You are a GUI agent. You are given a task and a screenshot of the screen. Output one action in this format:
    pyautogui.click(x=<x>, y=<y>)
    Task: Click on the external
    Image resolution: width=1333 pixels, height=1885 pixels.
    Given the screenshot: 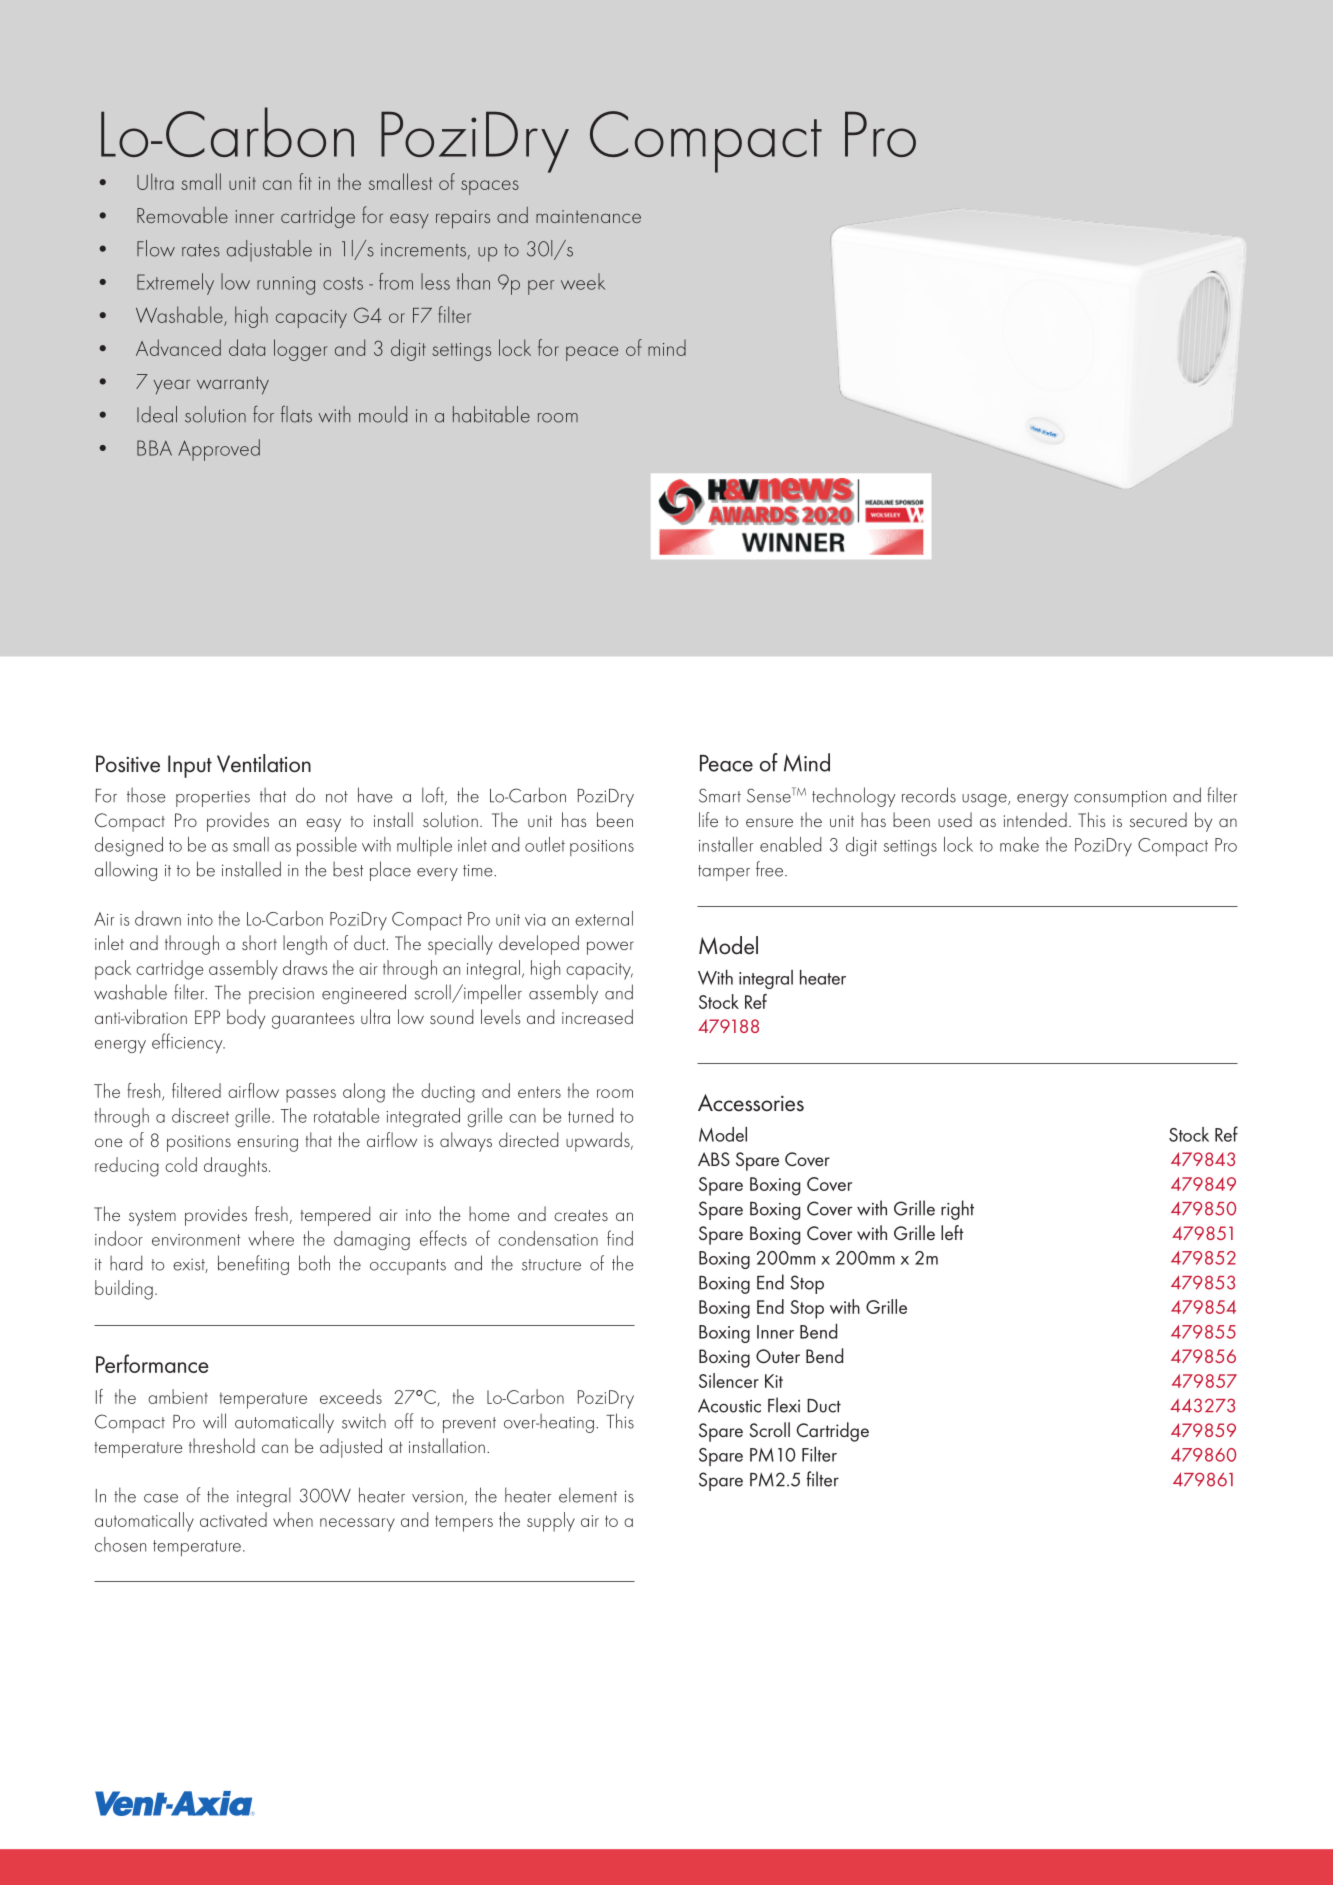 What is the action you would take?
    pyautogui.click(x=604, y=918)
